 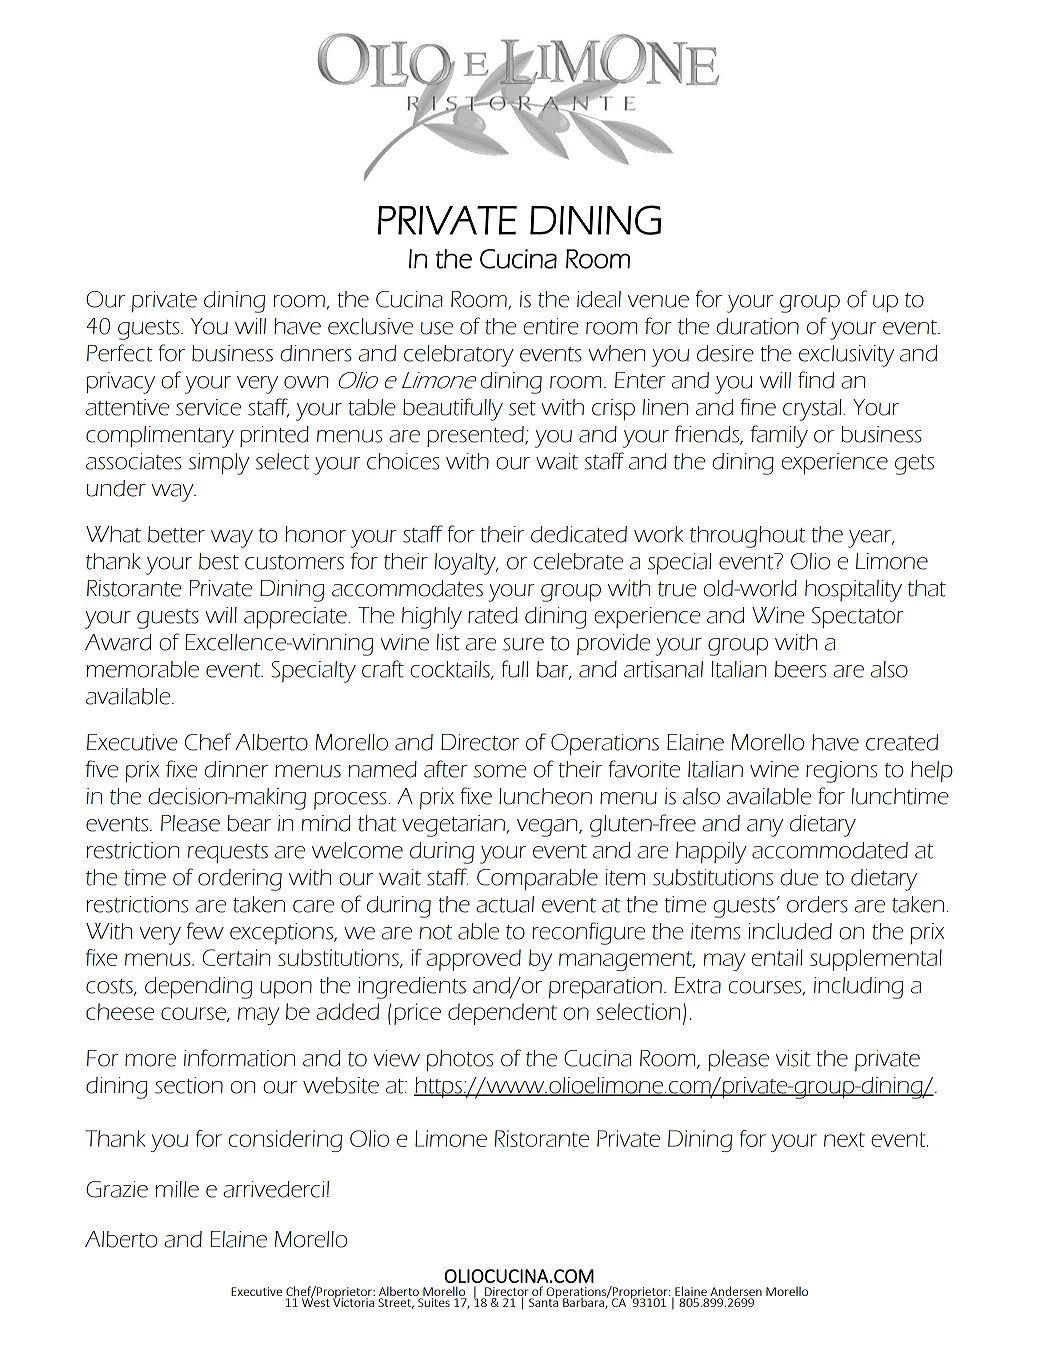 I want to click on supplemental, so click(x=876, y=960).
